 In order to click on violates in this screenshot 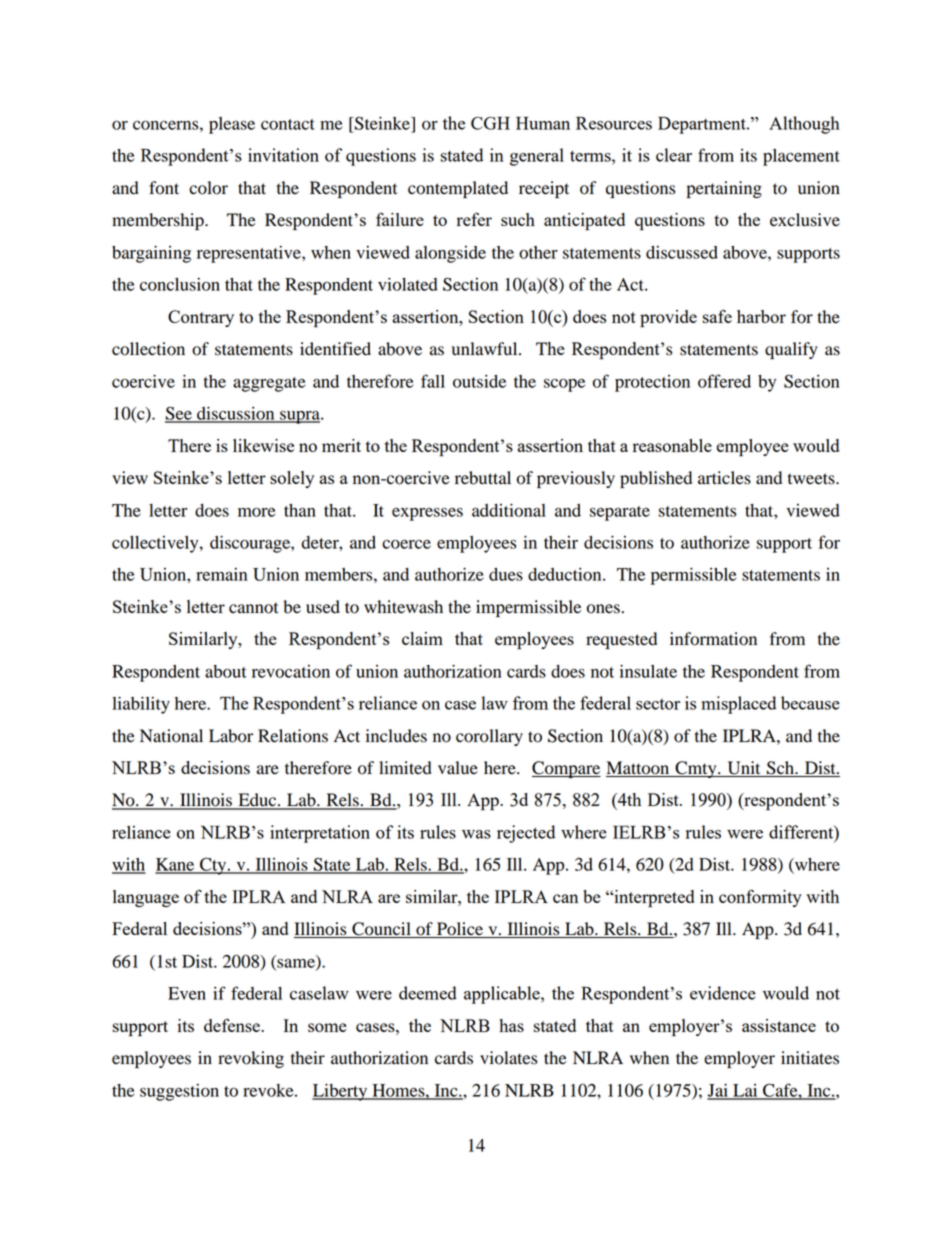, I will do `click(508, 1058)`.
